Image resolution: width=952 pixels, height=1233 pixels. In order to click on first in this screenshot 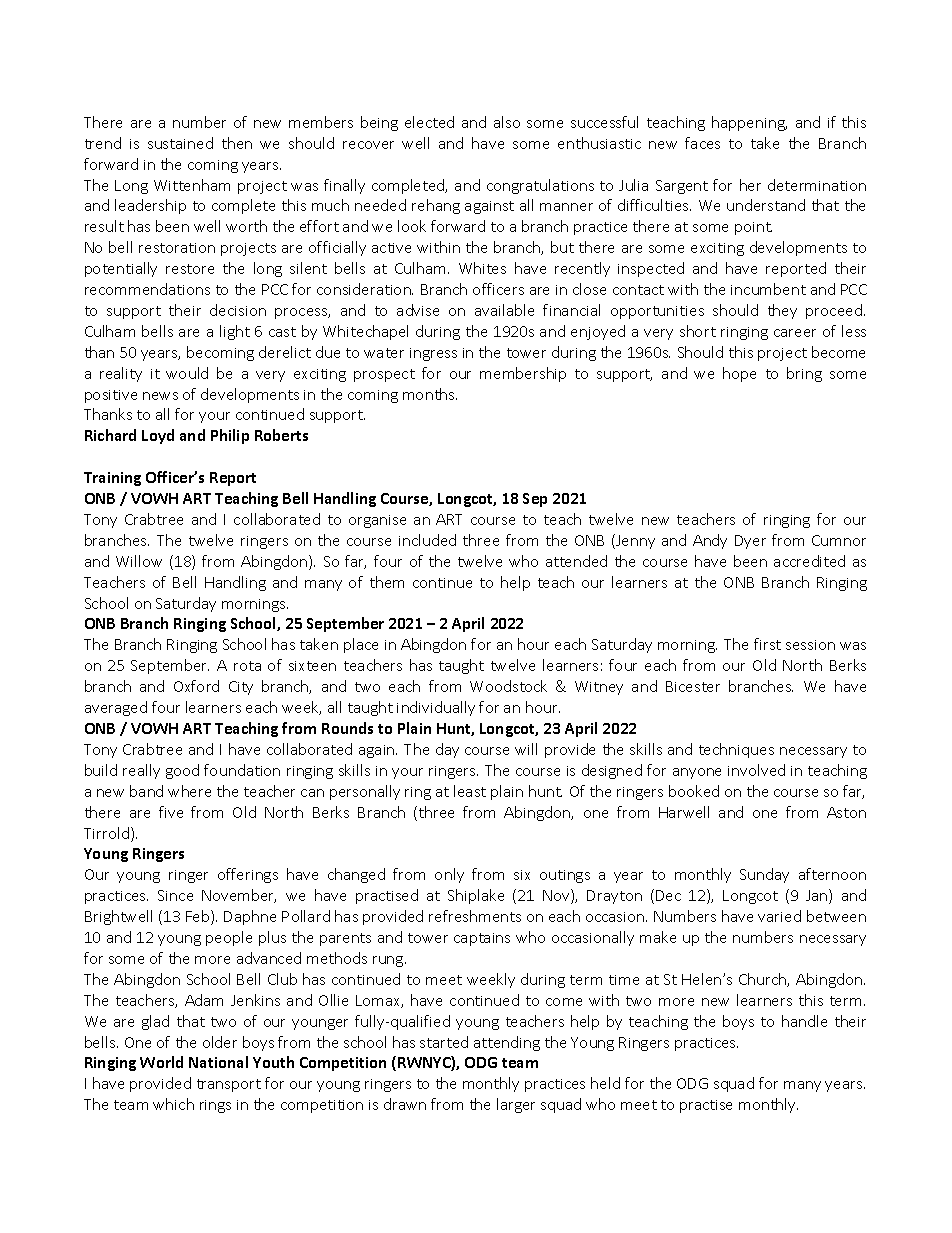, I will do `click(767, 644)`.
